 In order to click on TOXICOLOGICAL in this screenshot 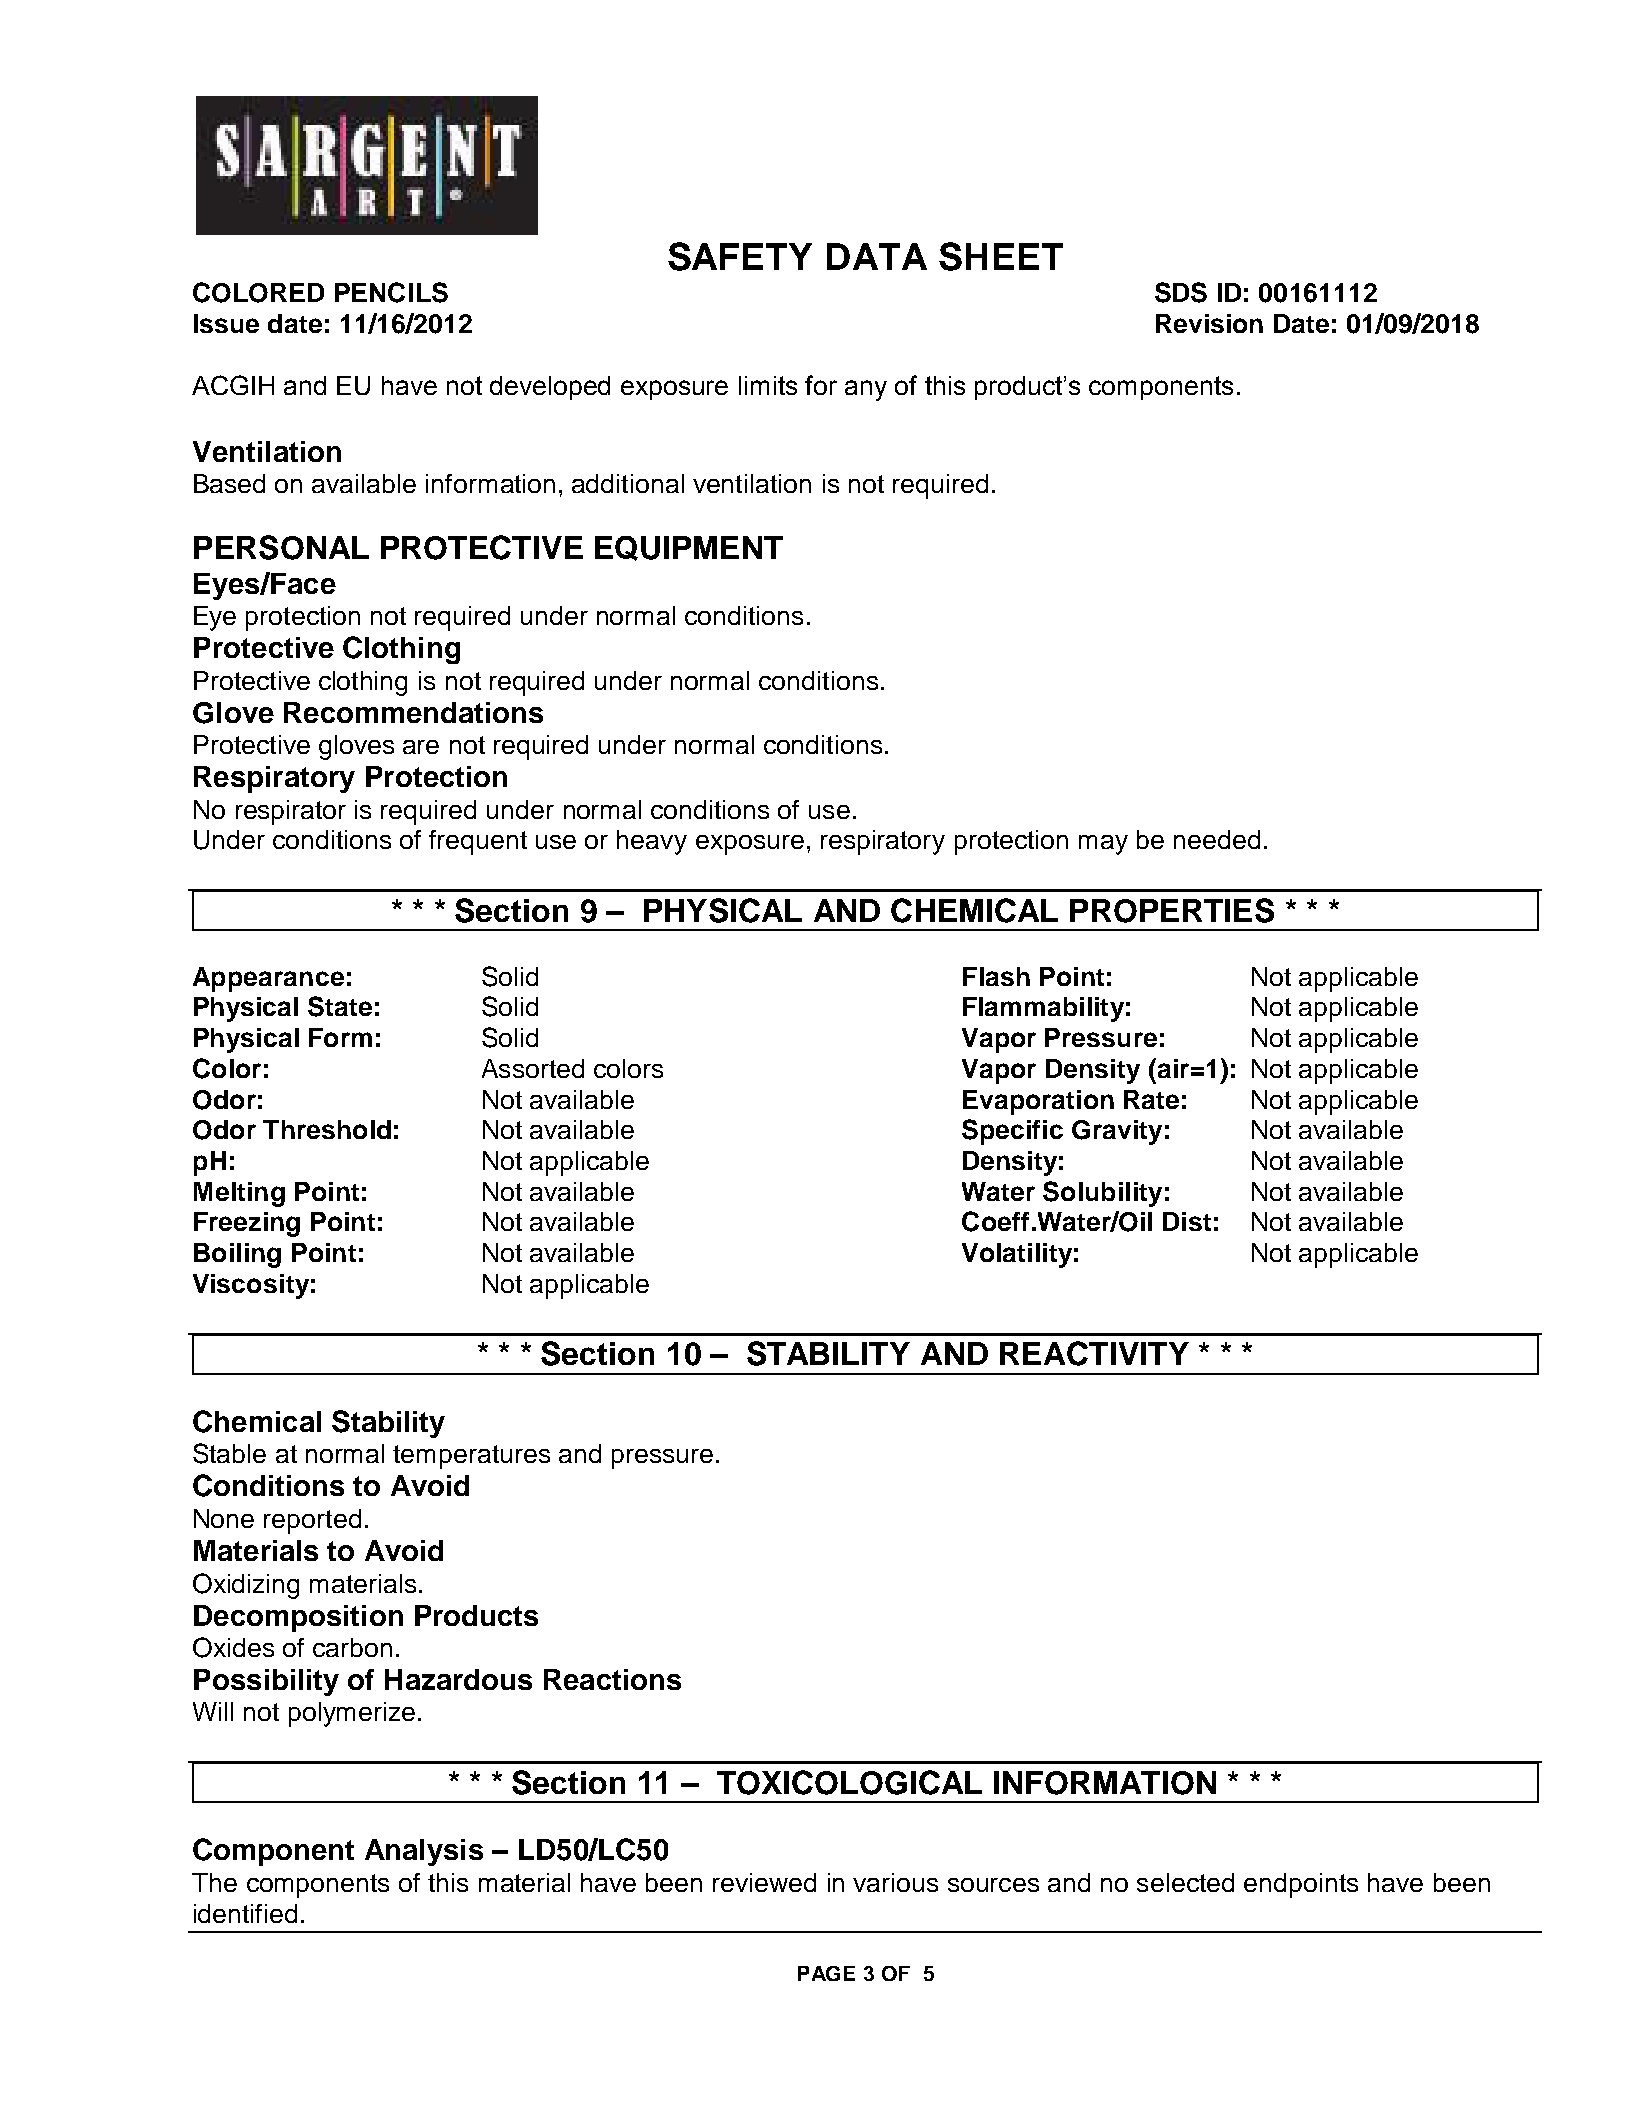, I will do `click(849, 1782)`.
